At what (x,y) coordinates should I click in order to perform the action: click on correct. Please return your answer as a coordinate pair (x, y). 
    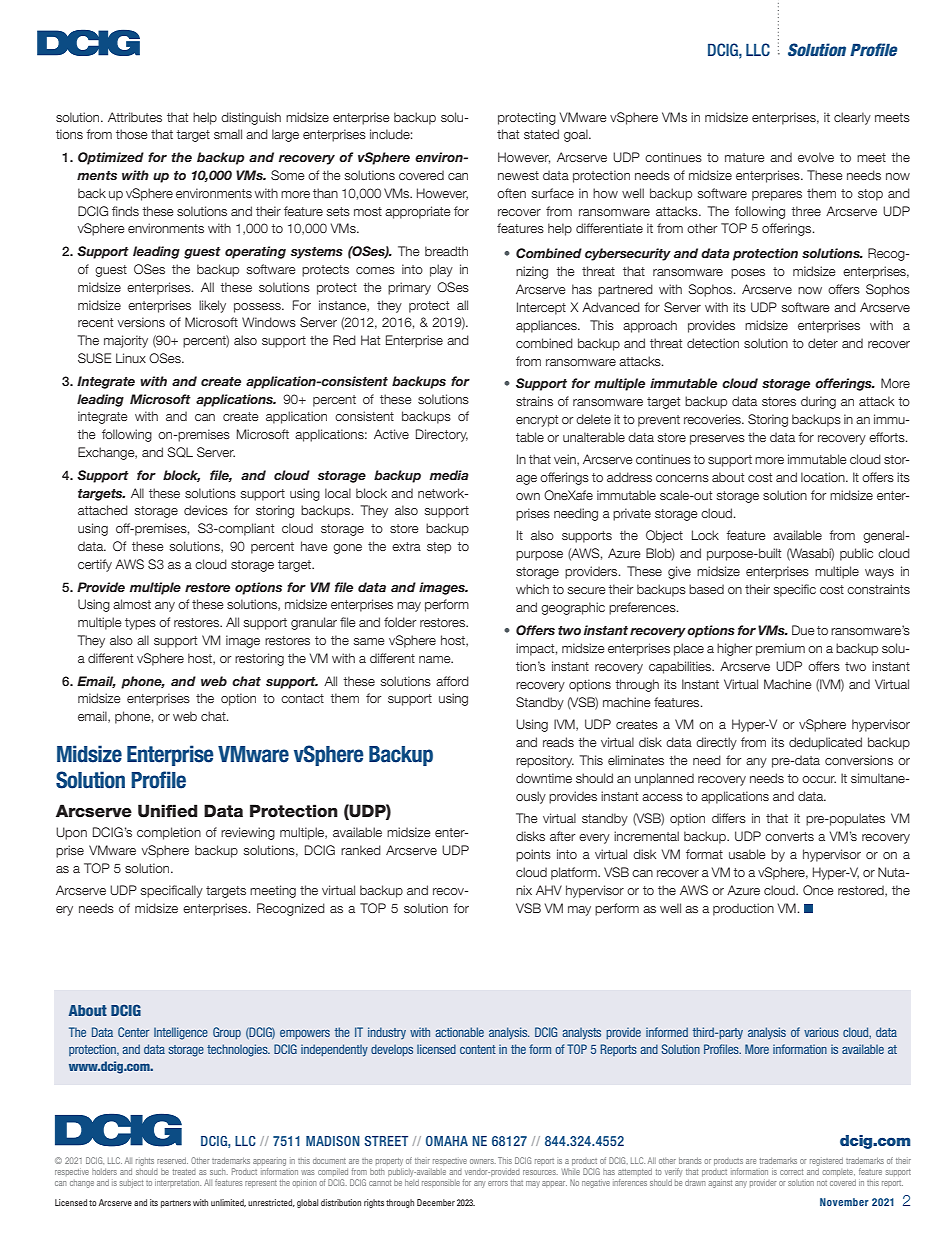
    Looking at the image, I should click on (791, 1172).
